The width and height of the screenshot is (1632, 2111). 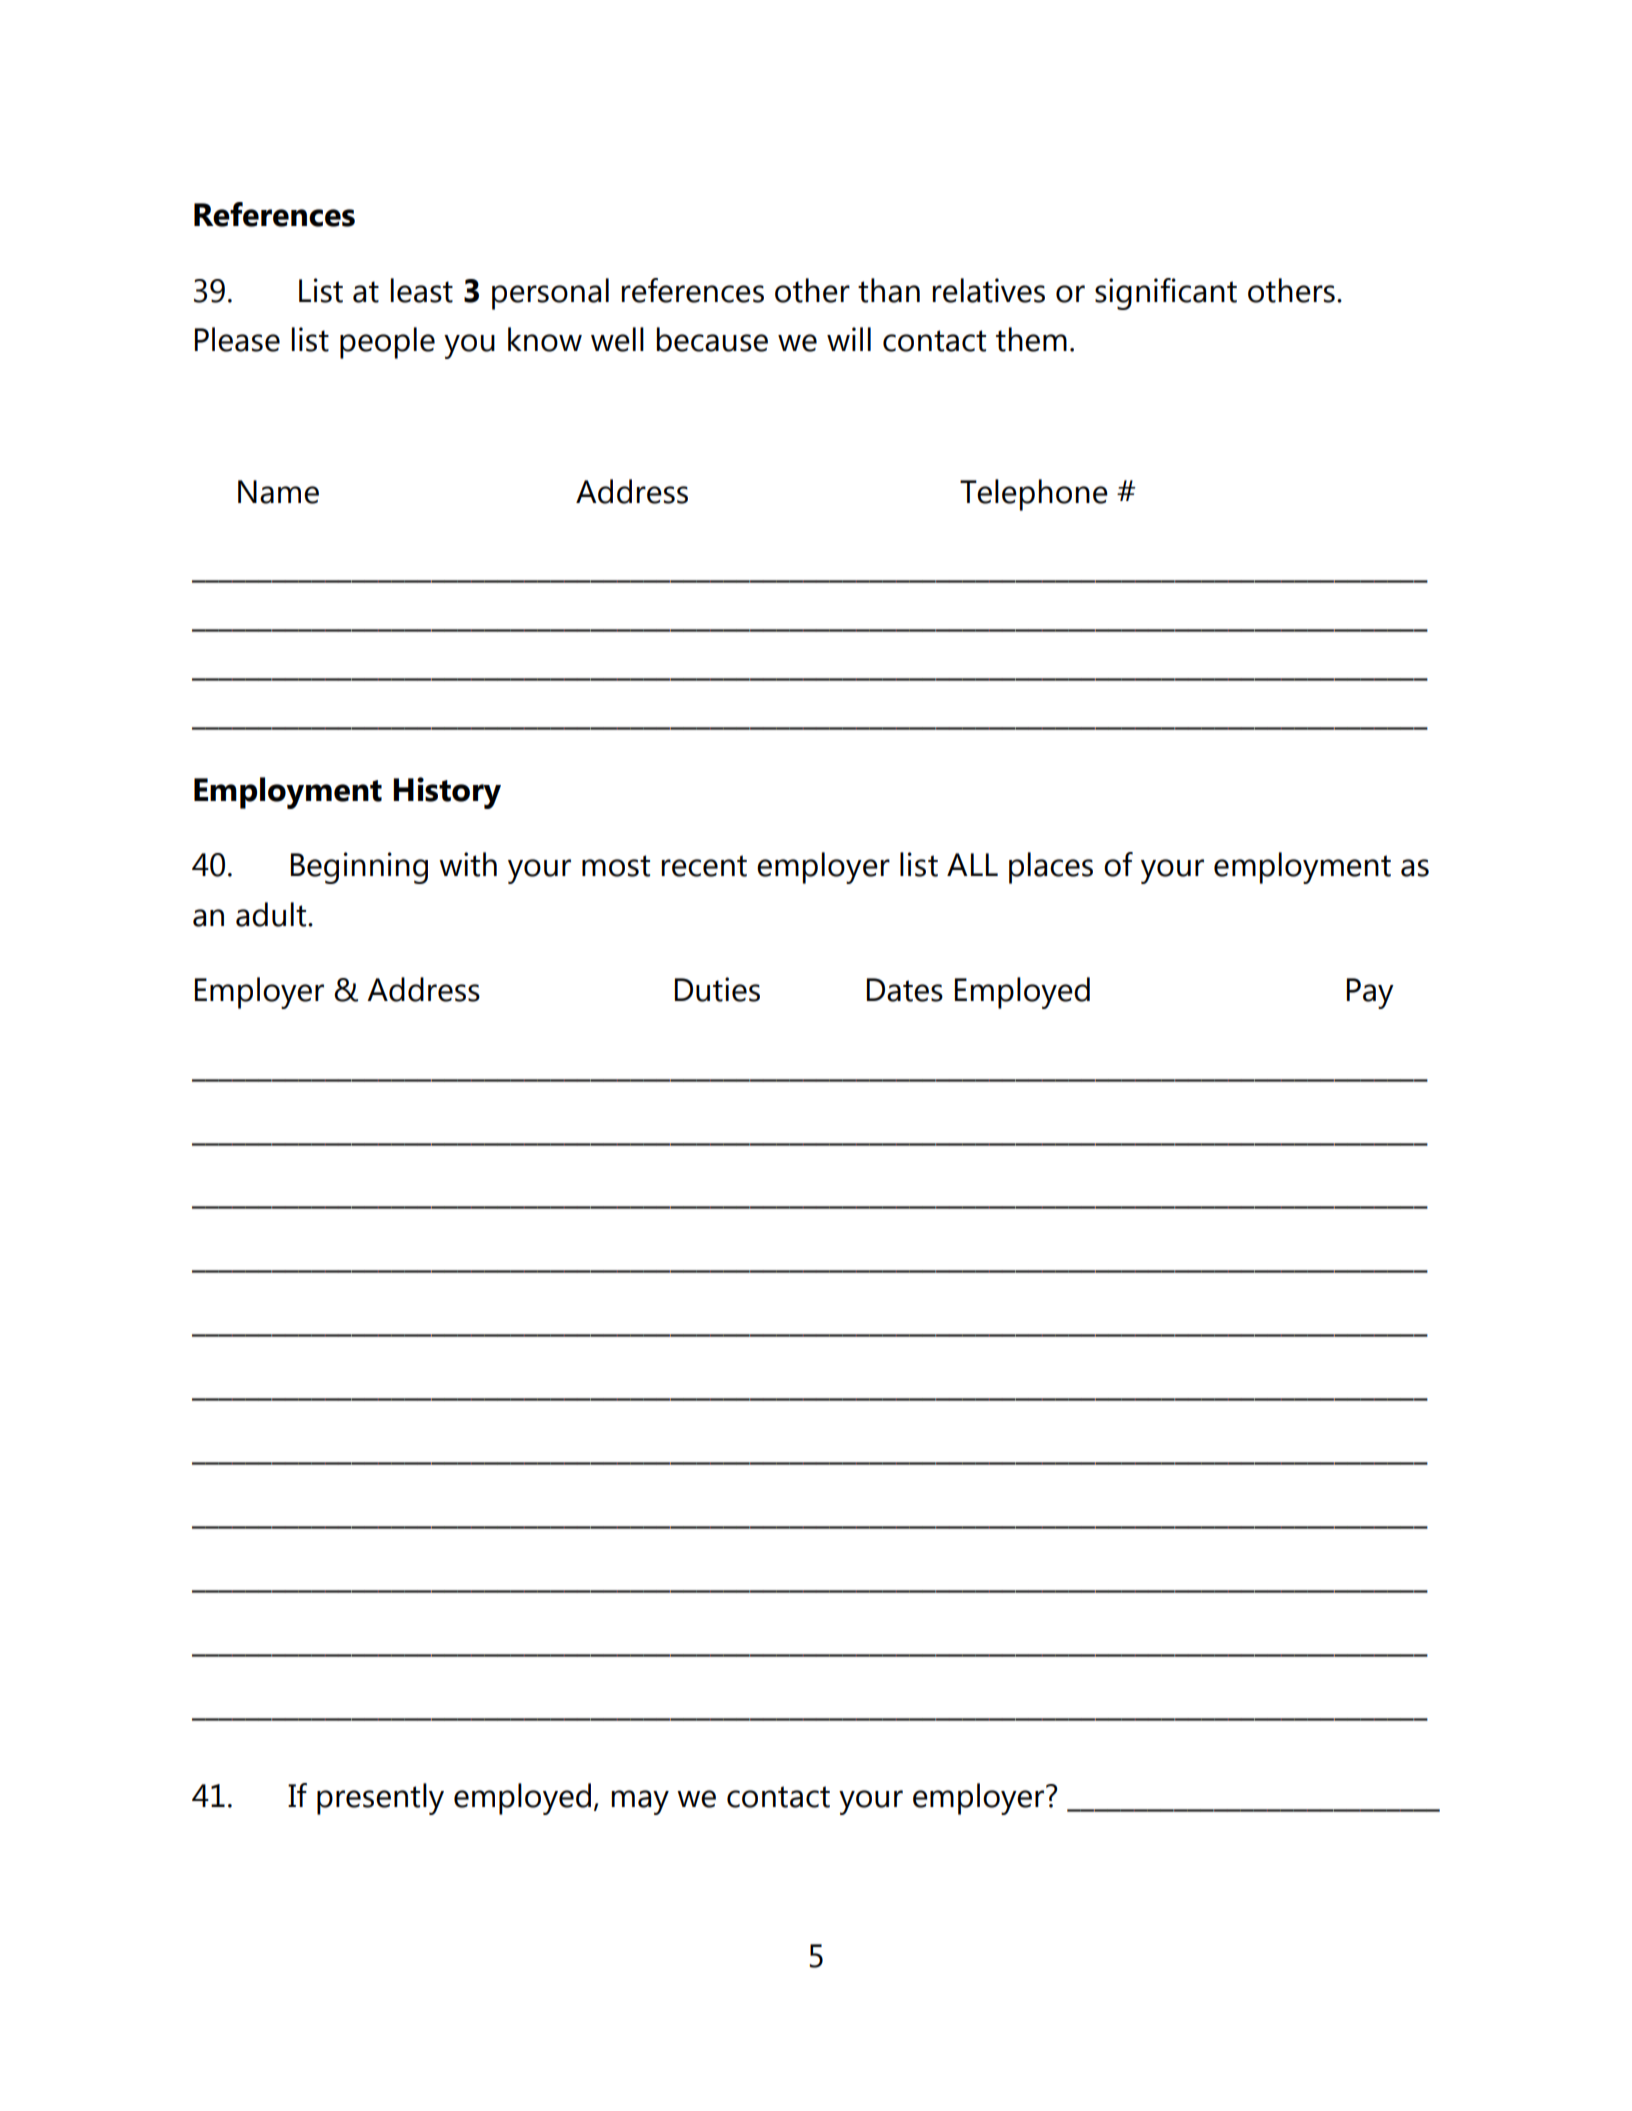 What do you see at coordinates (640, 1802) in the screenshot?
I see `may` at bounding box center [640, 1802].
